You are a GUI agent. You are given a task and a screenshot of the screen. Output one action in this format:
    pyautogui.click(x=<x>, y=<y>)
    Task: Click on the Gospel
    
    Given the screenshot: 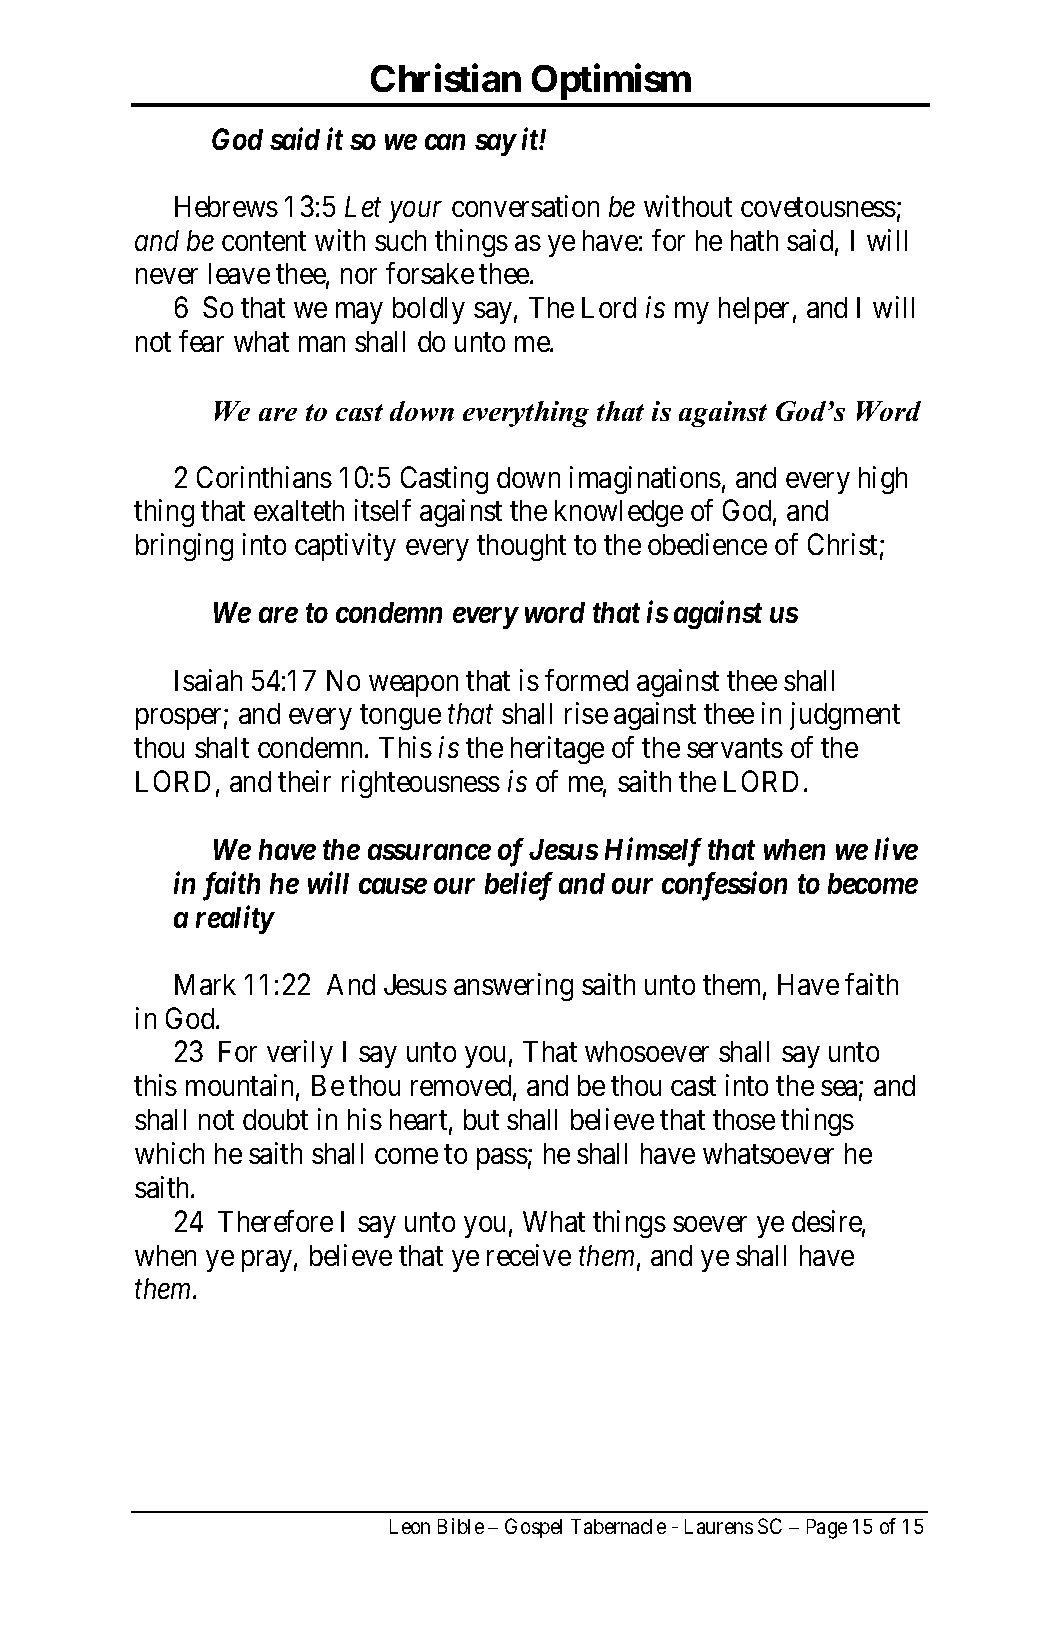 What is the action you would take?
    pyautogui.click(x=533, y=1528)
